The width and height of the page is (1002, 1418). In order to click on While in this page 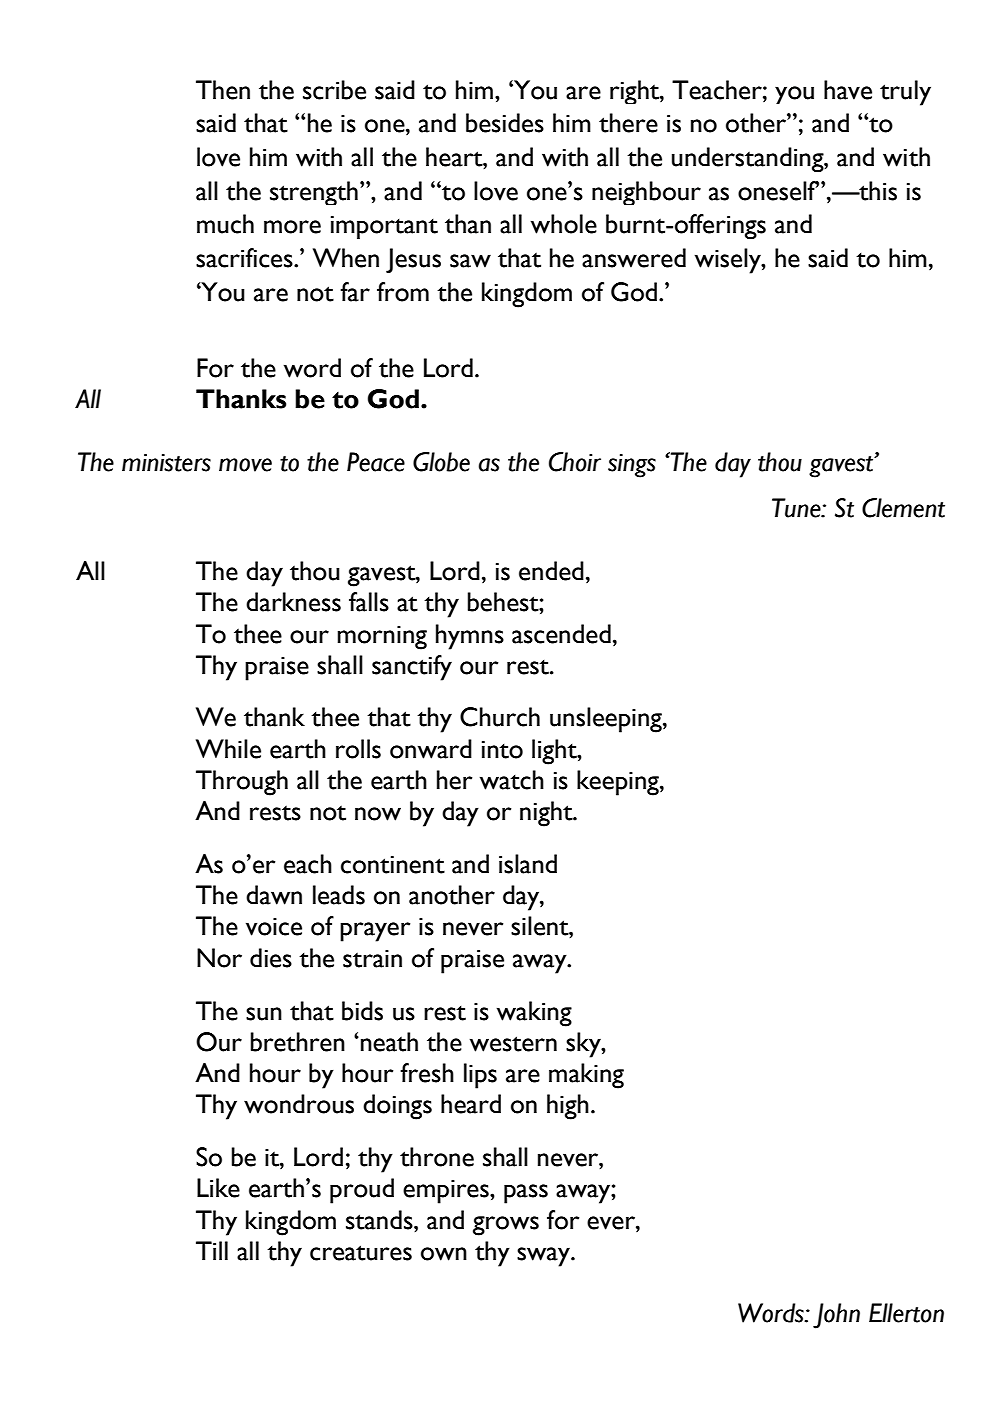, I will do `click(228, 749)`.
